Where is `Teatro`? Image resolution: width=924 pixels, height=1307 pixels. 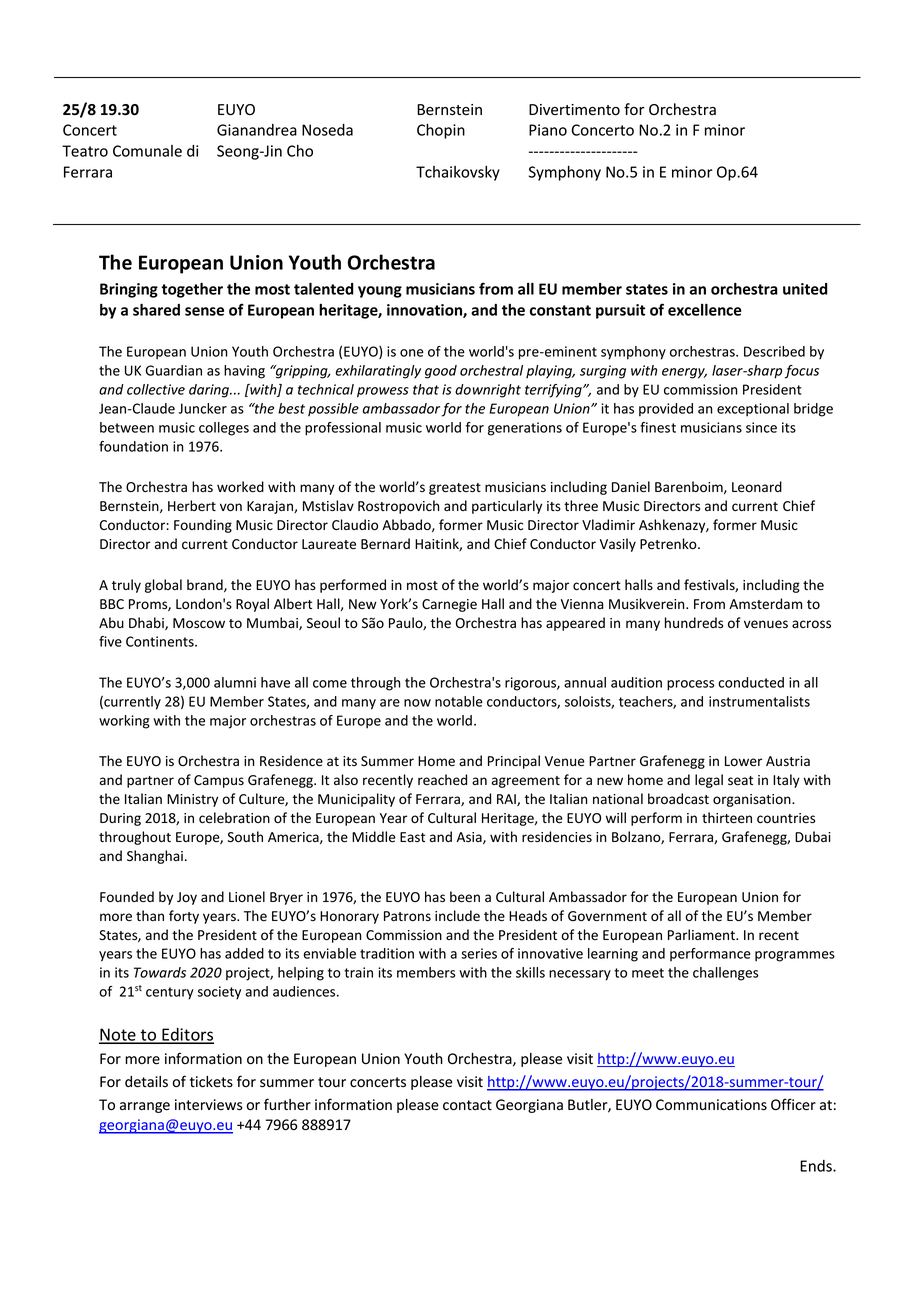
Teatro is located at coordinates (85, 151).
